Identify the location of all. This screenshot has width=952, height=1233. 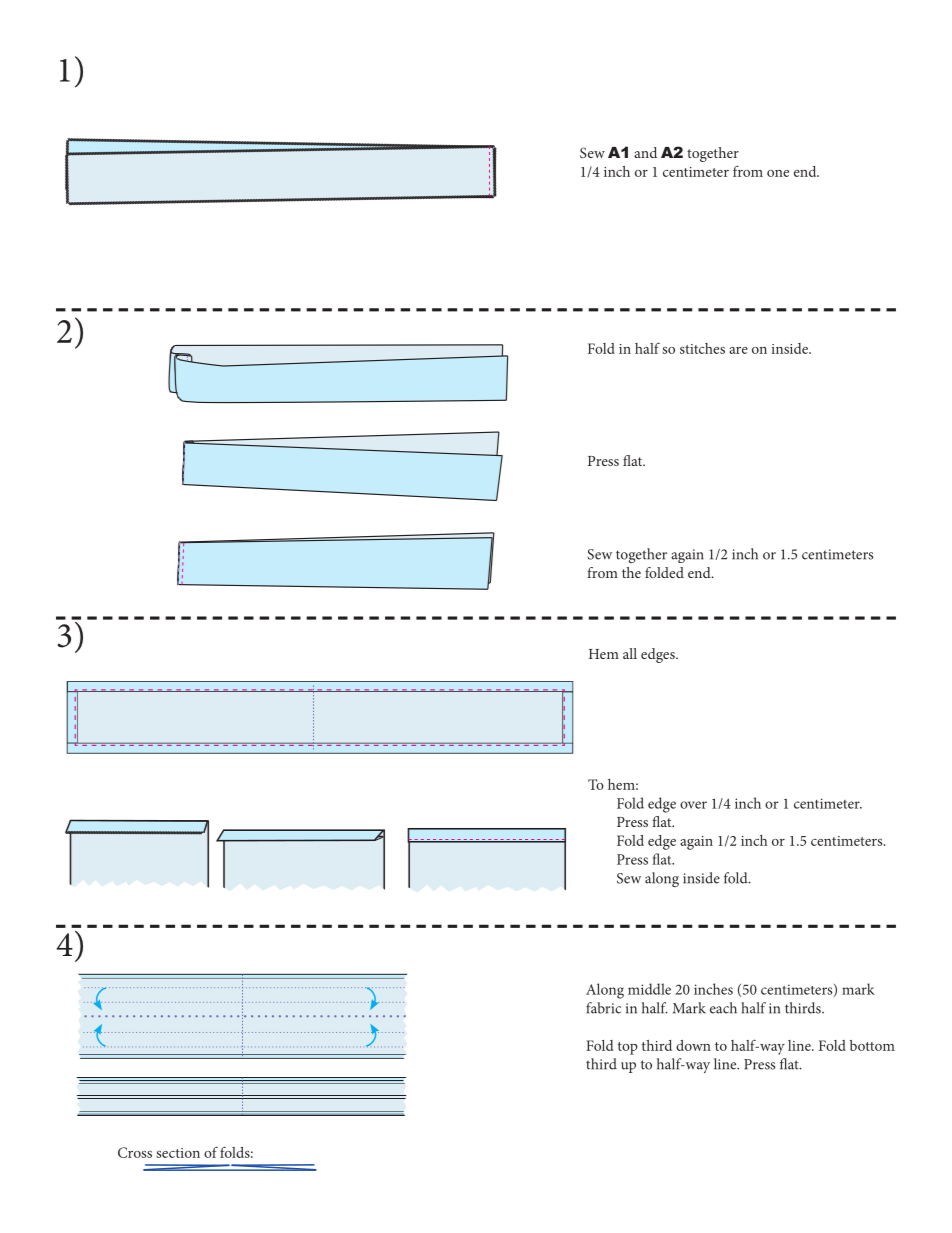
(630, 653).
